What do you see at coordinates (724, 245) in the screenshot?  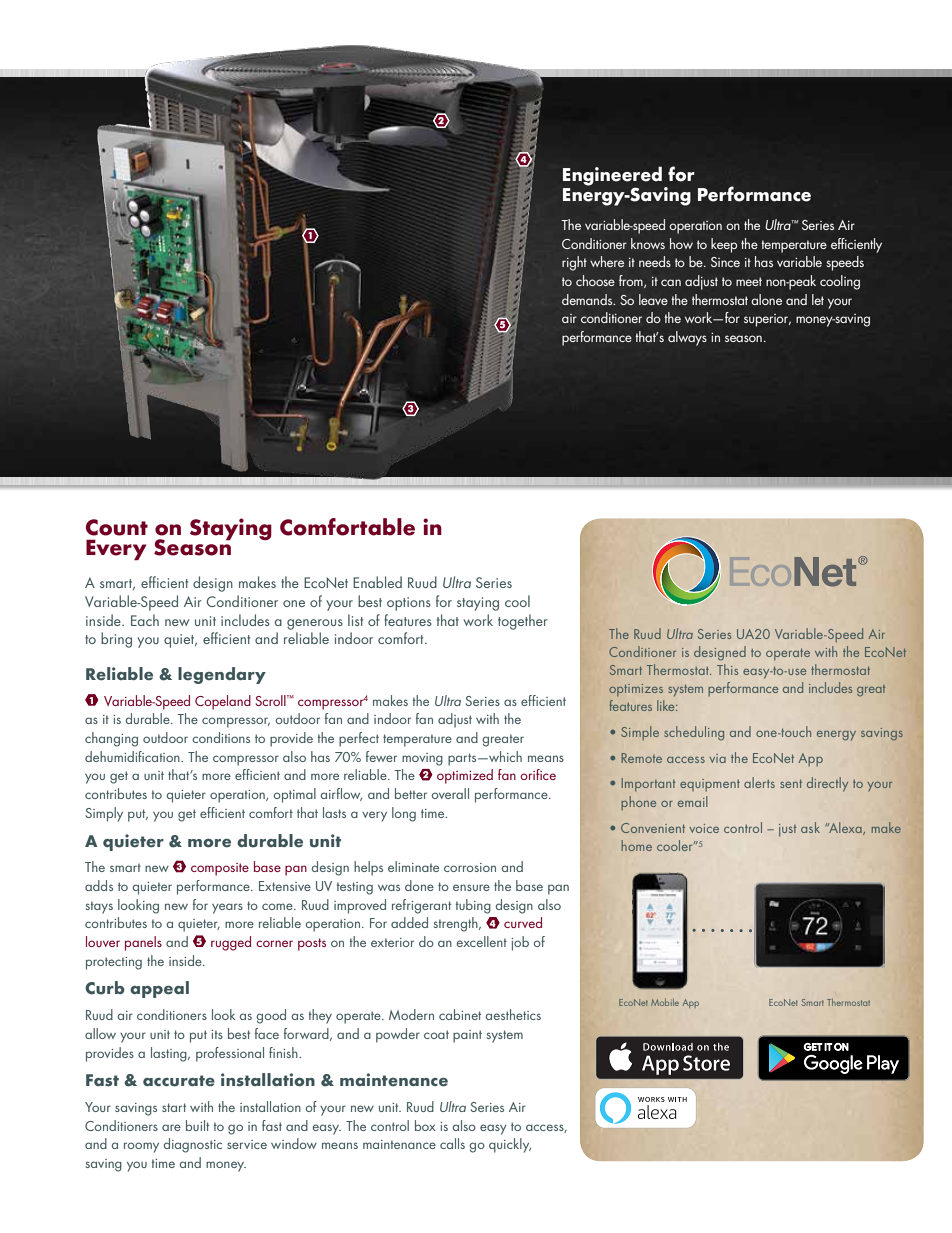 I see `keep` at bounding box center [724, 245].
